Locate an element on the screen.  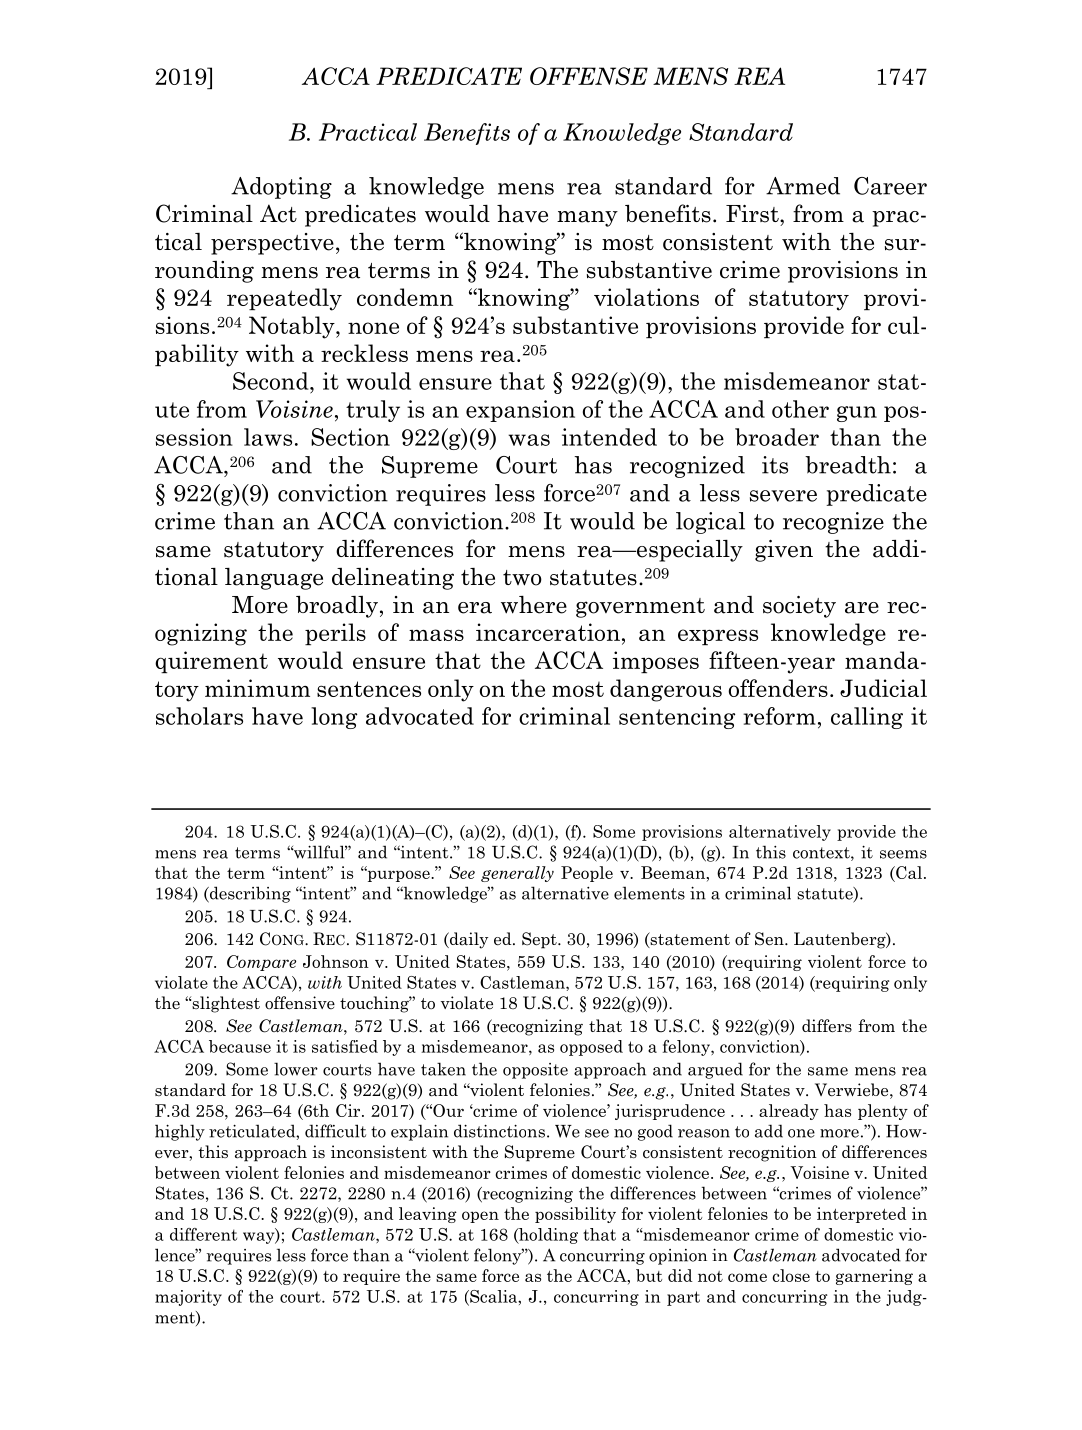
Adopting is located at coordinates (281, 188).
